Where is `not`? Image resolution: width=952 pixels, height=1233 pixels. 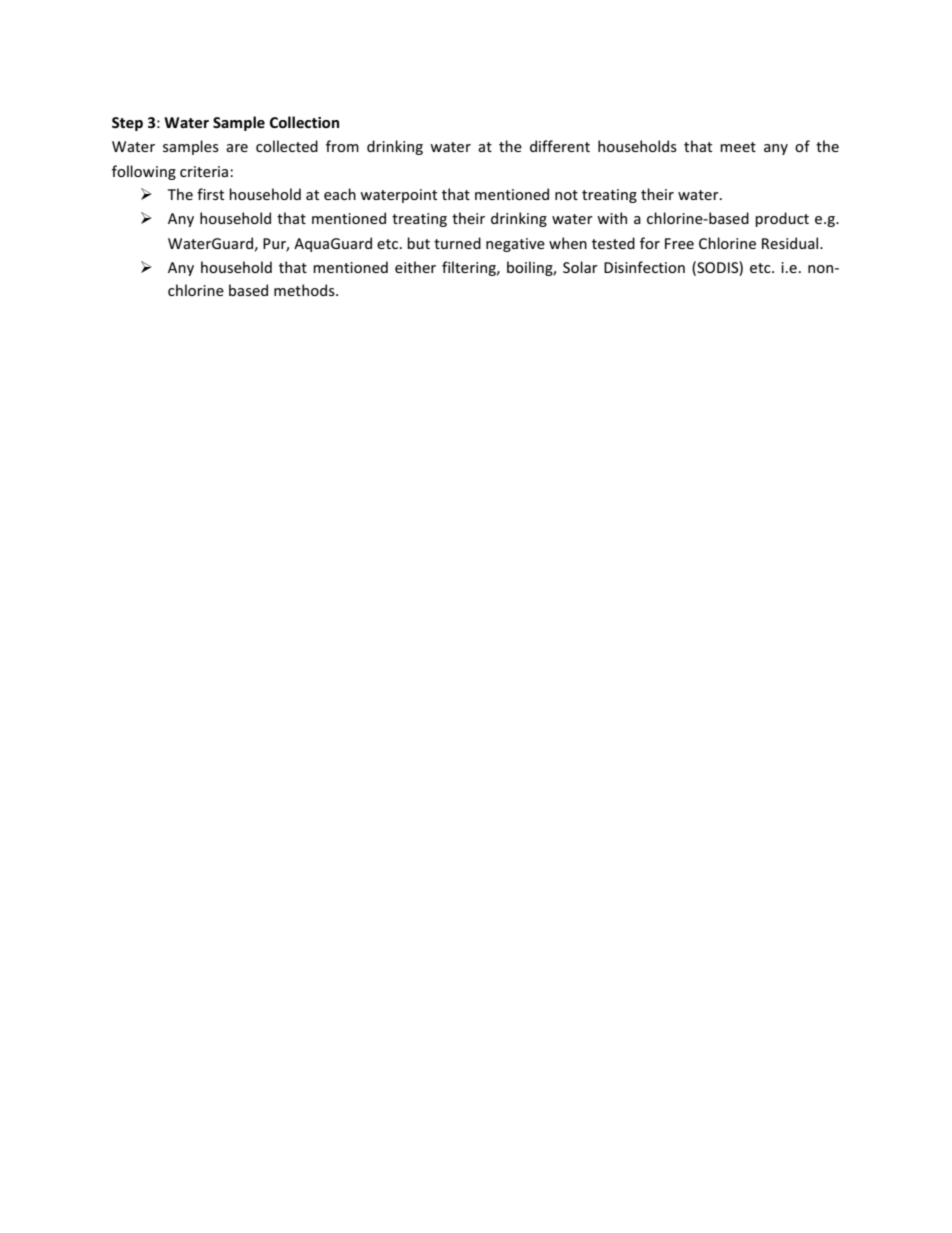 not is located at coordinates (566, 195).
